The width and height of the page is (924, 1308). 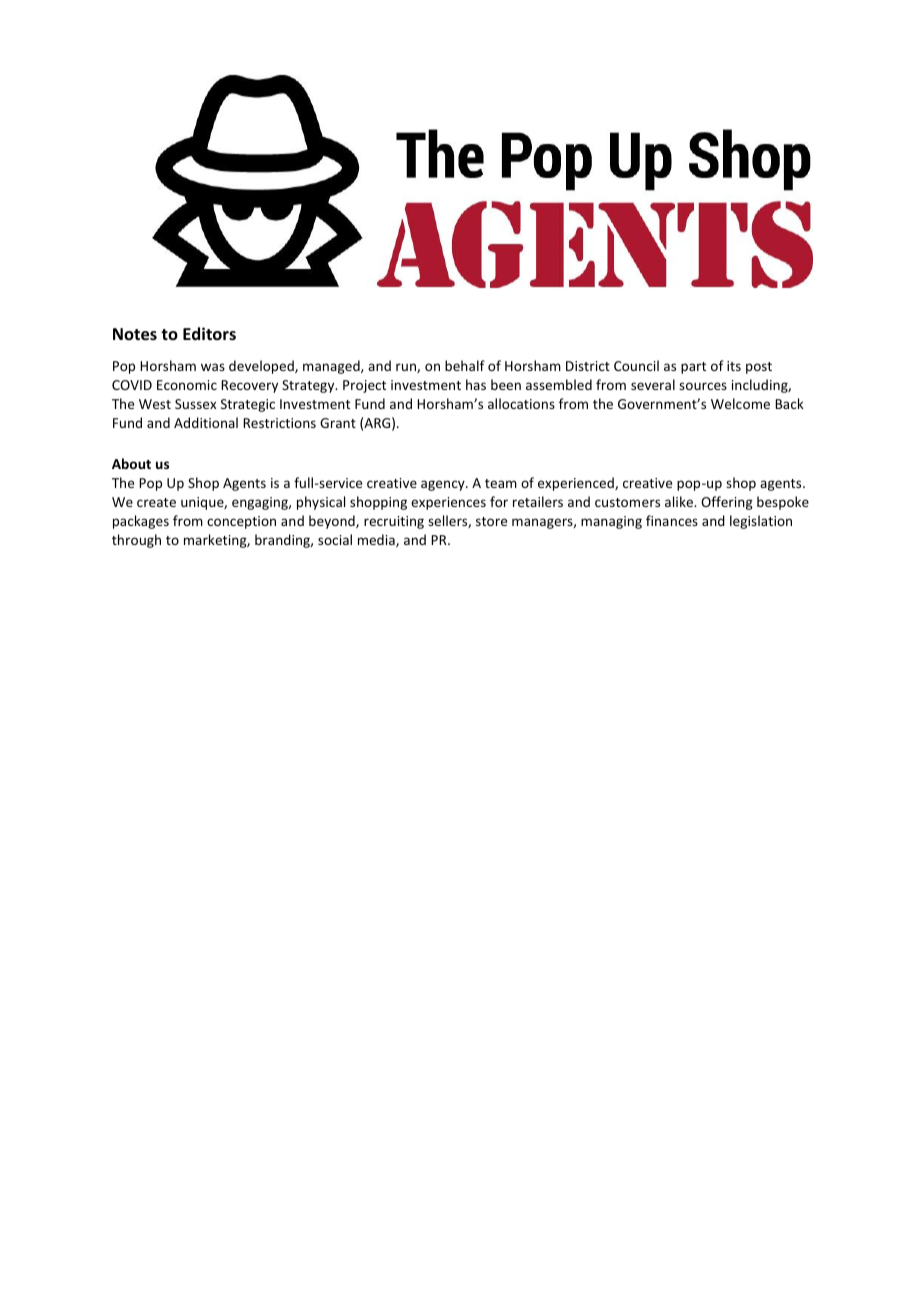 I want to click on experienced, so click(x=577, y=484).
